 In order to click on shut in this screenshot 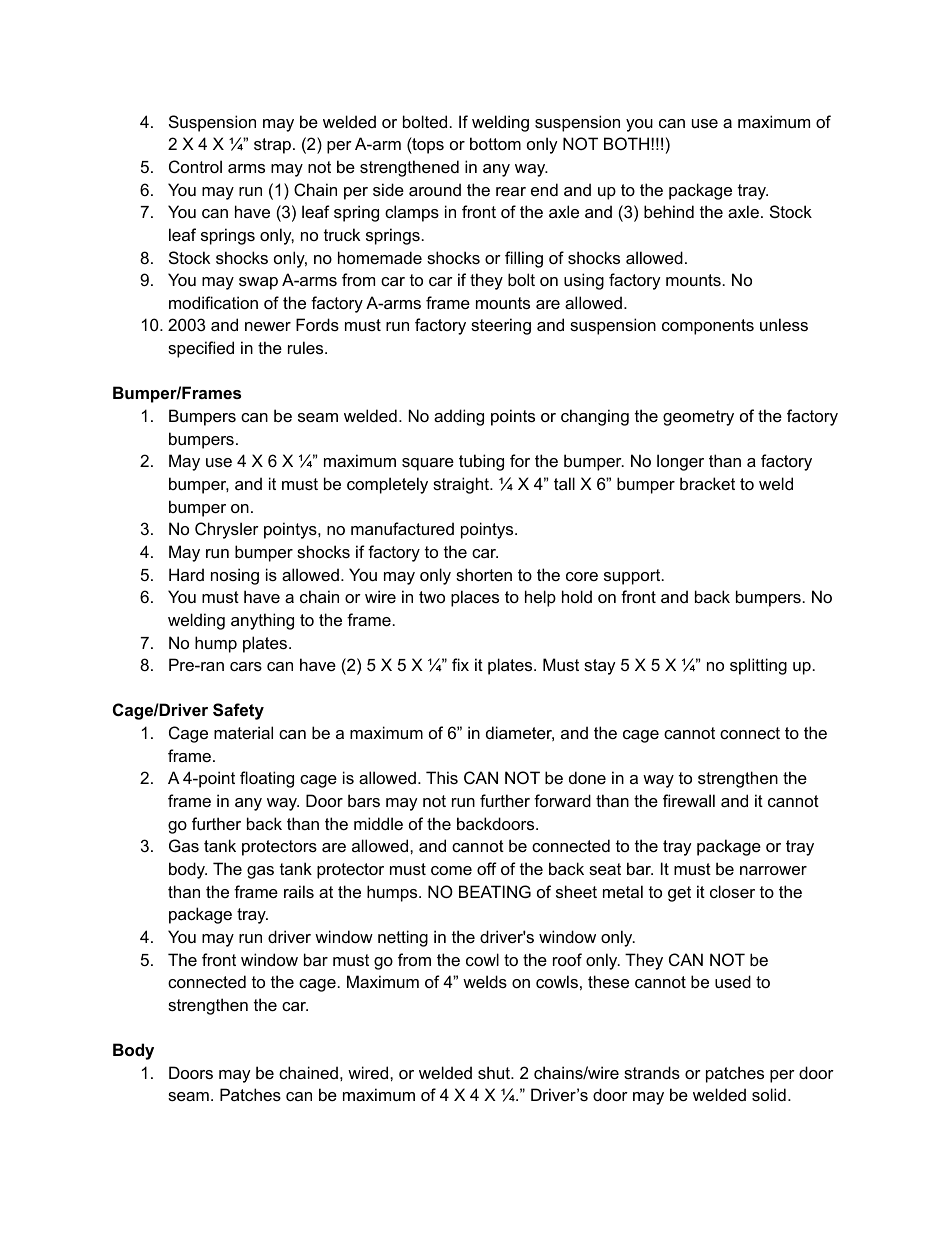, I will do `click(495, 1072)`.
